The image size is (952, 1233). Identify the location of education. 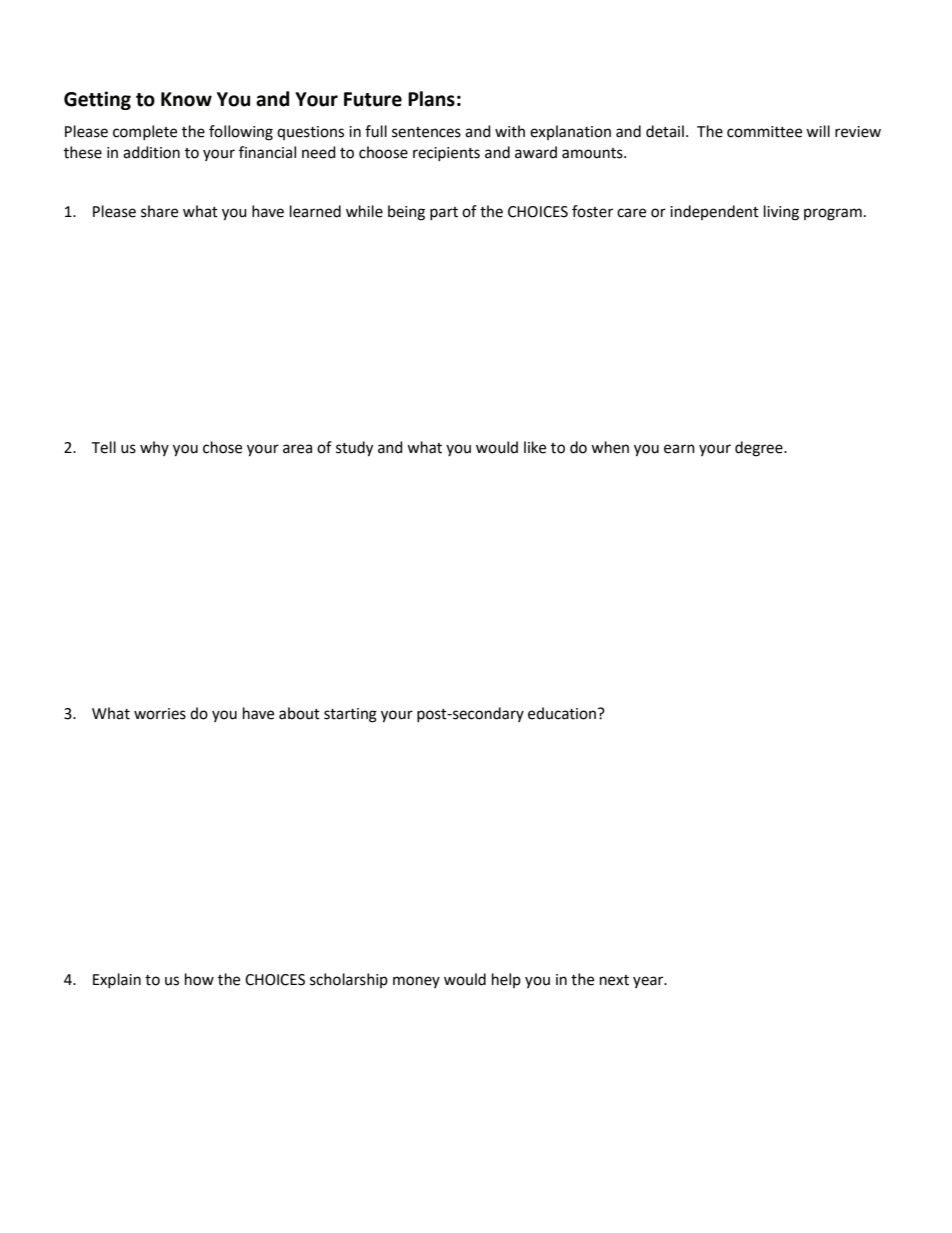
(562, 713).
